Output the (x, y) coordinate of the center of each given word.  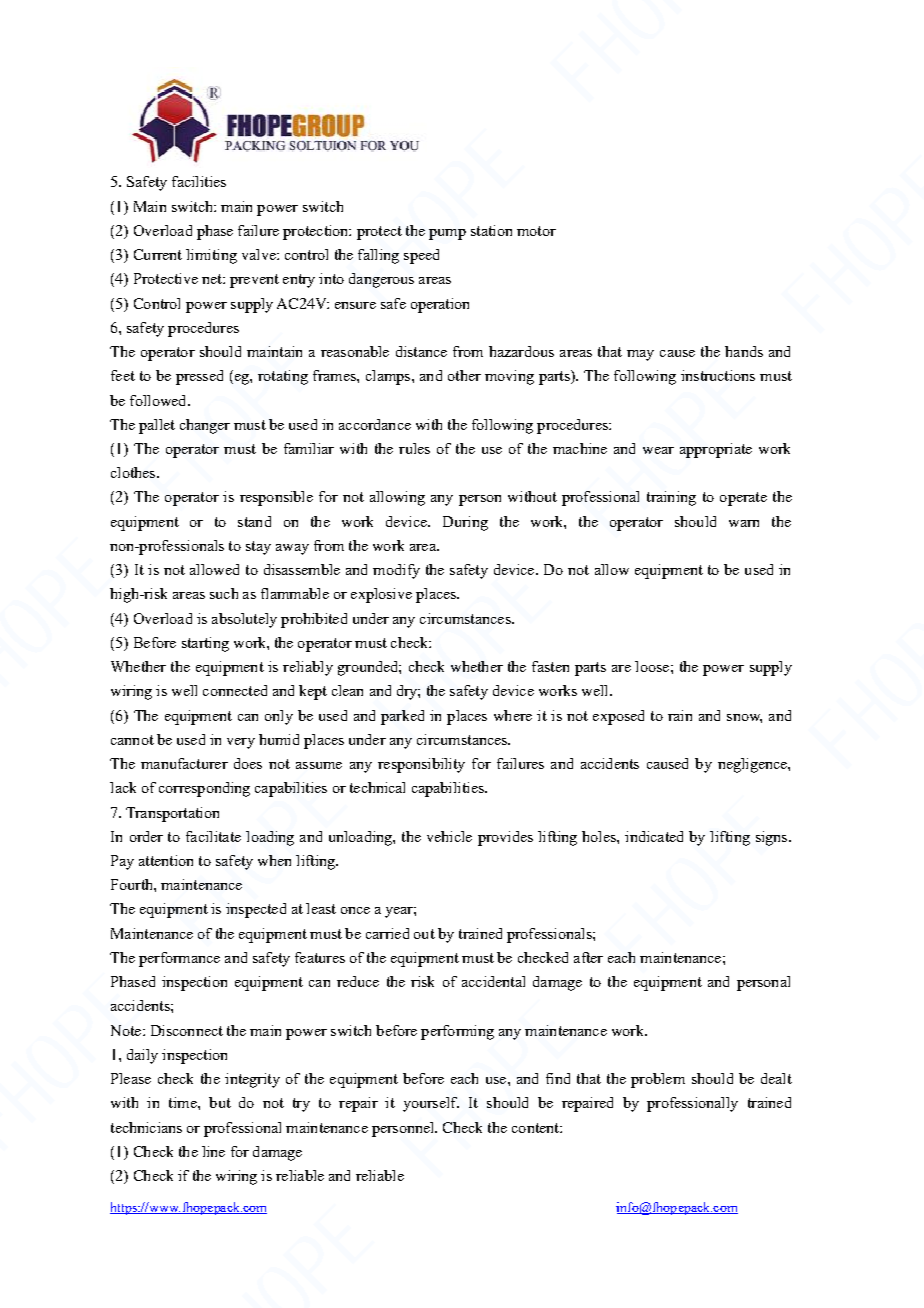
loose (652, 666)
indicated (654, 836)
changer (205, 426)
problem (658, 1080)
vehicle (449, 836)
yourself (431, 1104)
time (184, 1102)
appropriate (716, 450)
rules (414, 448)
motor (536, 231)
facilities (199, 181)
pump (447, 234)
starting (205, 644)
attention (166, 860)
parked (402, 717)
